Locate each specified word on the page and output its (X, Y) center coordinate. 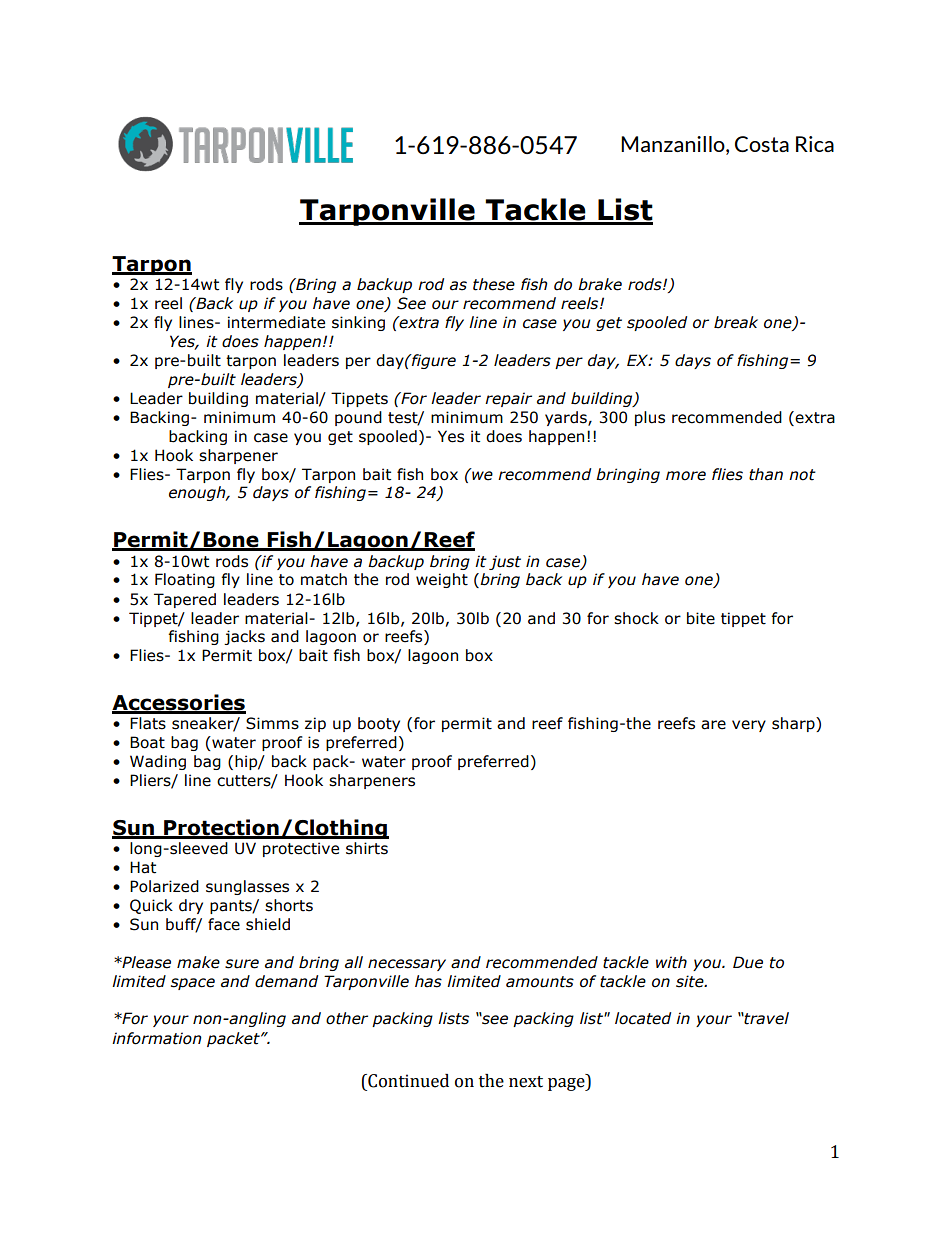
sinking (358, 323)
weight (442, 580)
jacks (244, 637)
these (494, 284)
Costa (762, 144)
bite (701, 618)
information (157, 1038)
